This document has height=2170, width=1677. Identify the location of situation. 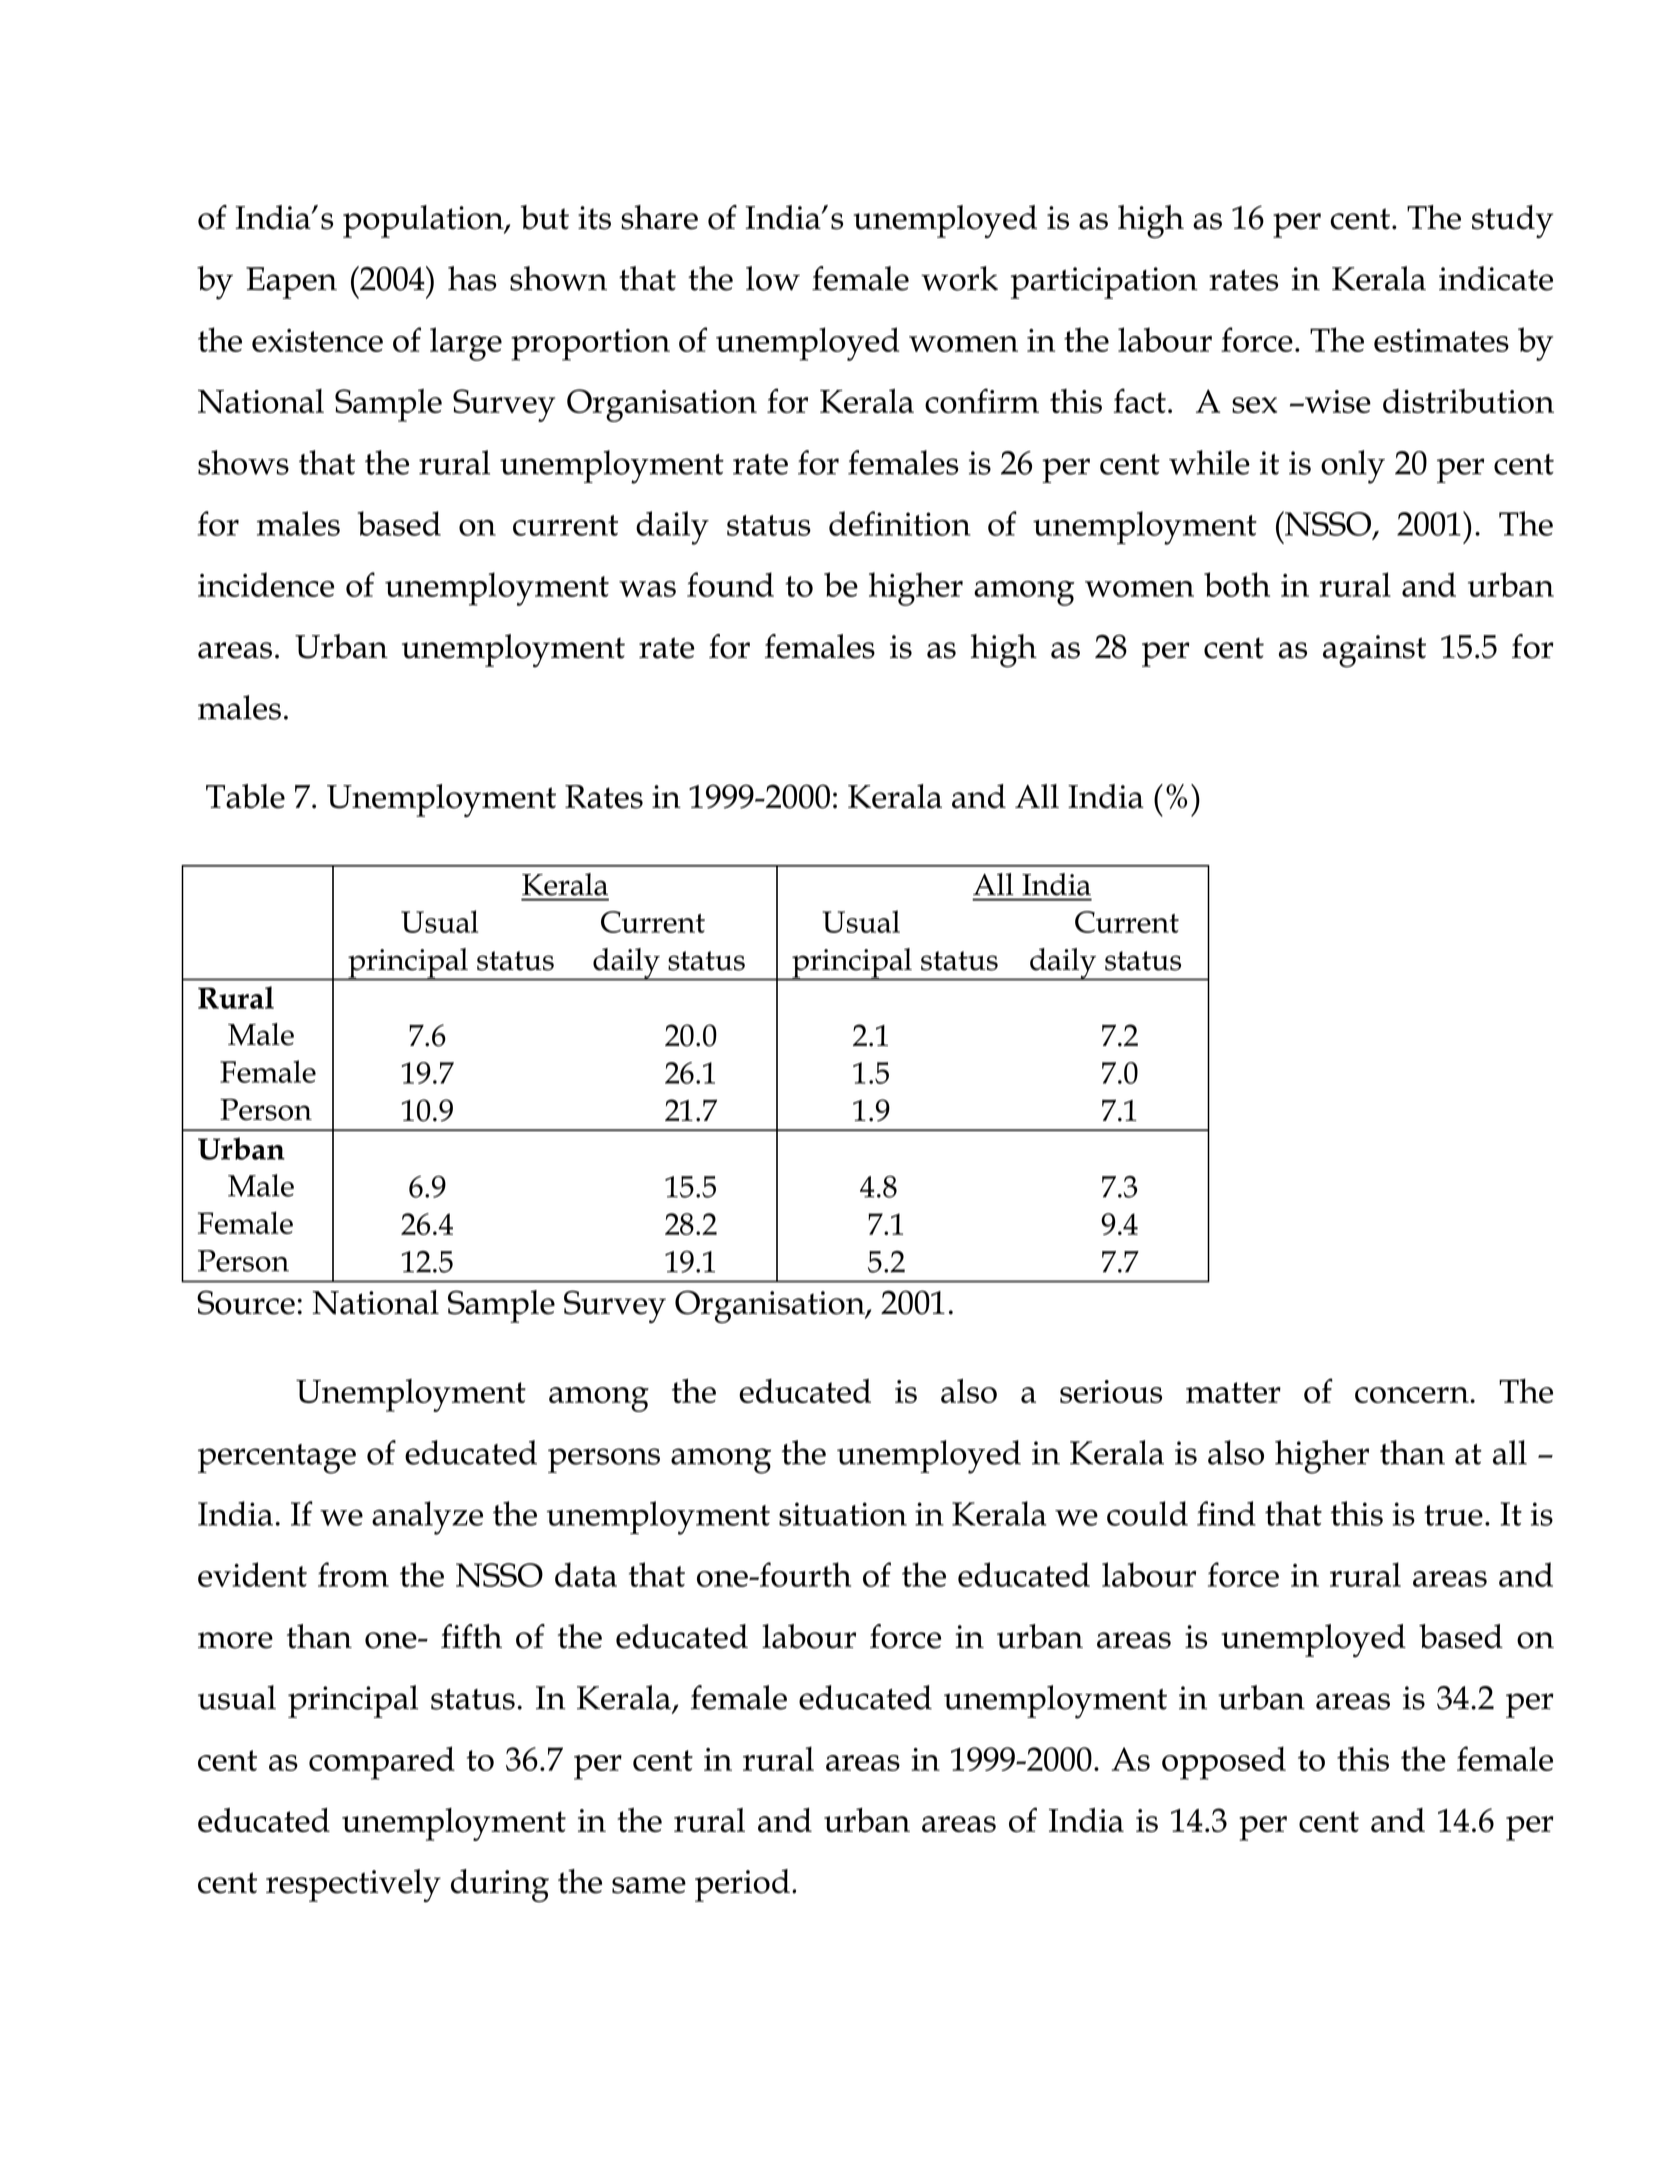
(843, 1514).
